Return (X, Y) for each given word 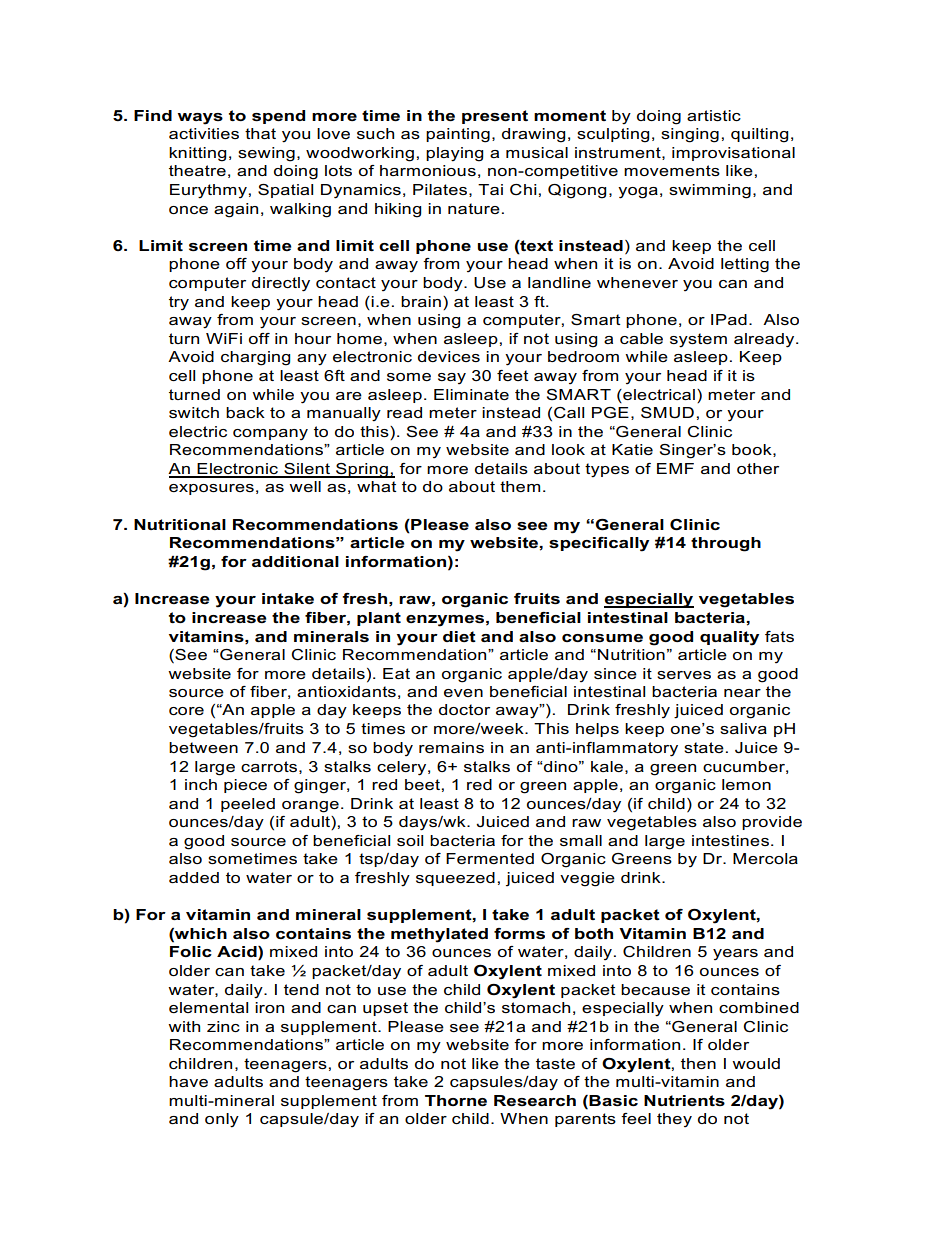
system (698, 340)
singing (690, 135)
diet (459, 636)
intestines (730, 840)
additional (295, 561)
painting (458, 135)
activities (204, 133)
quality (729, 638)
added (194, 877)
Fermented (490, 858)
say (452, 378)
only (222, 1120)
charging (255, 358)
